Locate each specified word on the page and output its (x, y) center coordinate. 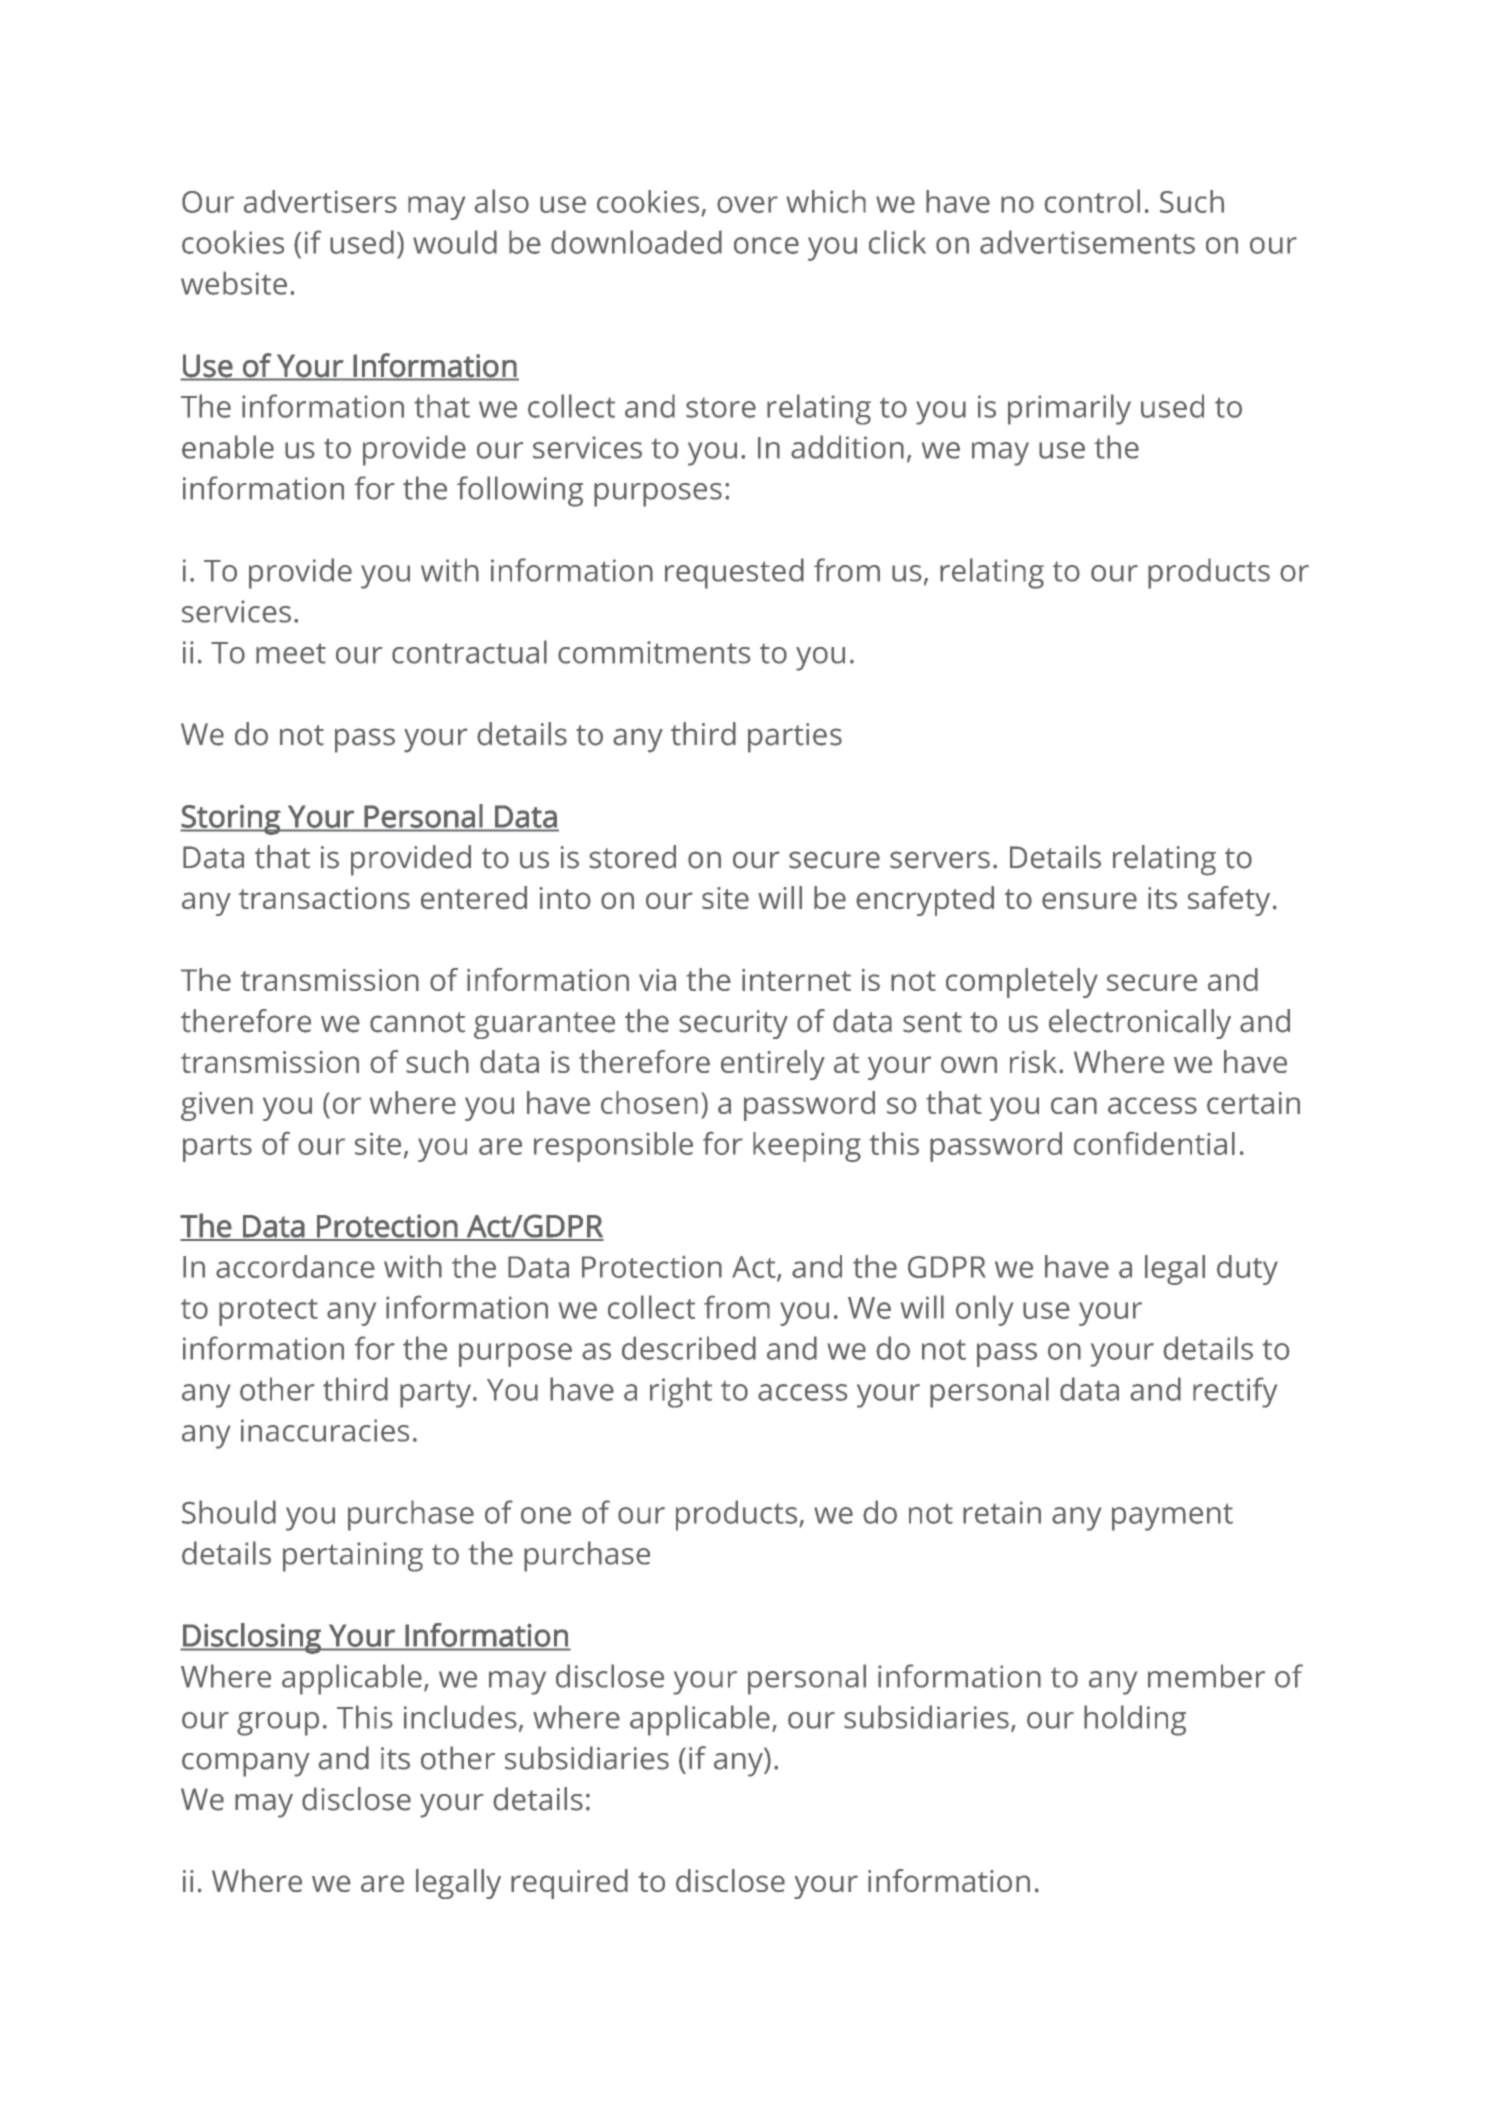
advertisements (1087, 242)
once (766, 245)
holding (1135, 1720)
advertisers (320, 201)
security (733, 1024)
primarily (1069, 409)
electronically (1140, 1024)
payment (1172, 1517)
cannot (417, 1022)
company (246, 1765)
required (569, 1884)
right (681, 1392)
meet (291, 653)
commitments (654, 652)
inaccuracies (325, 1430)
